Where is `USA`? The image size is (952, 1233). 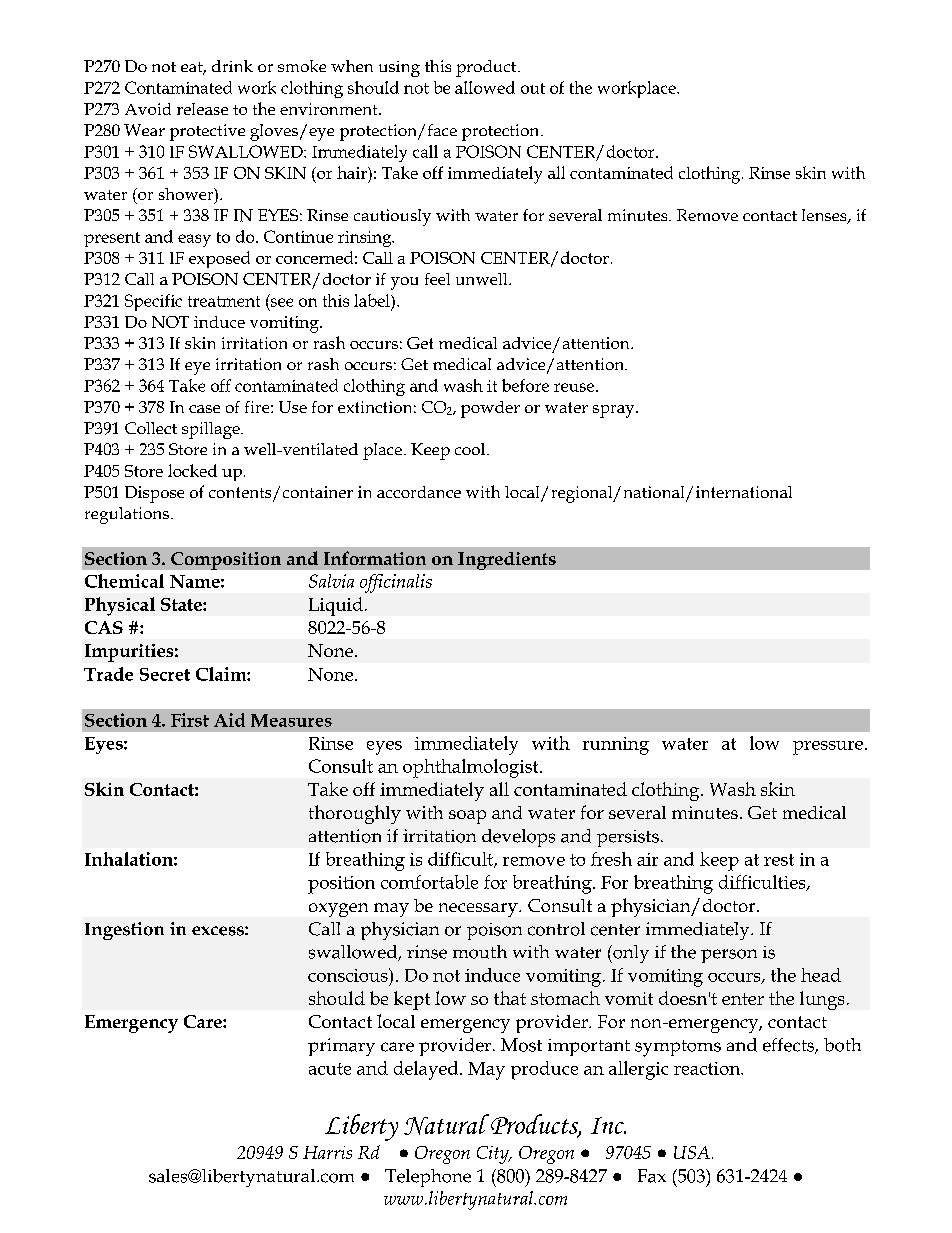 USA is located at coordinates (692, 1152).
